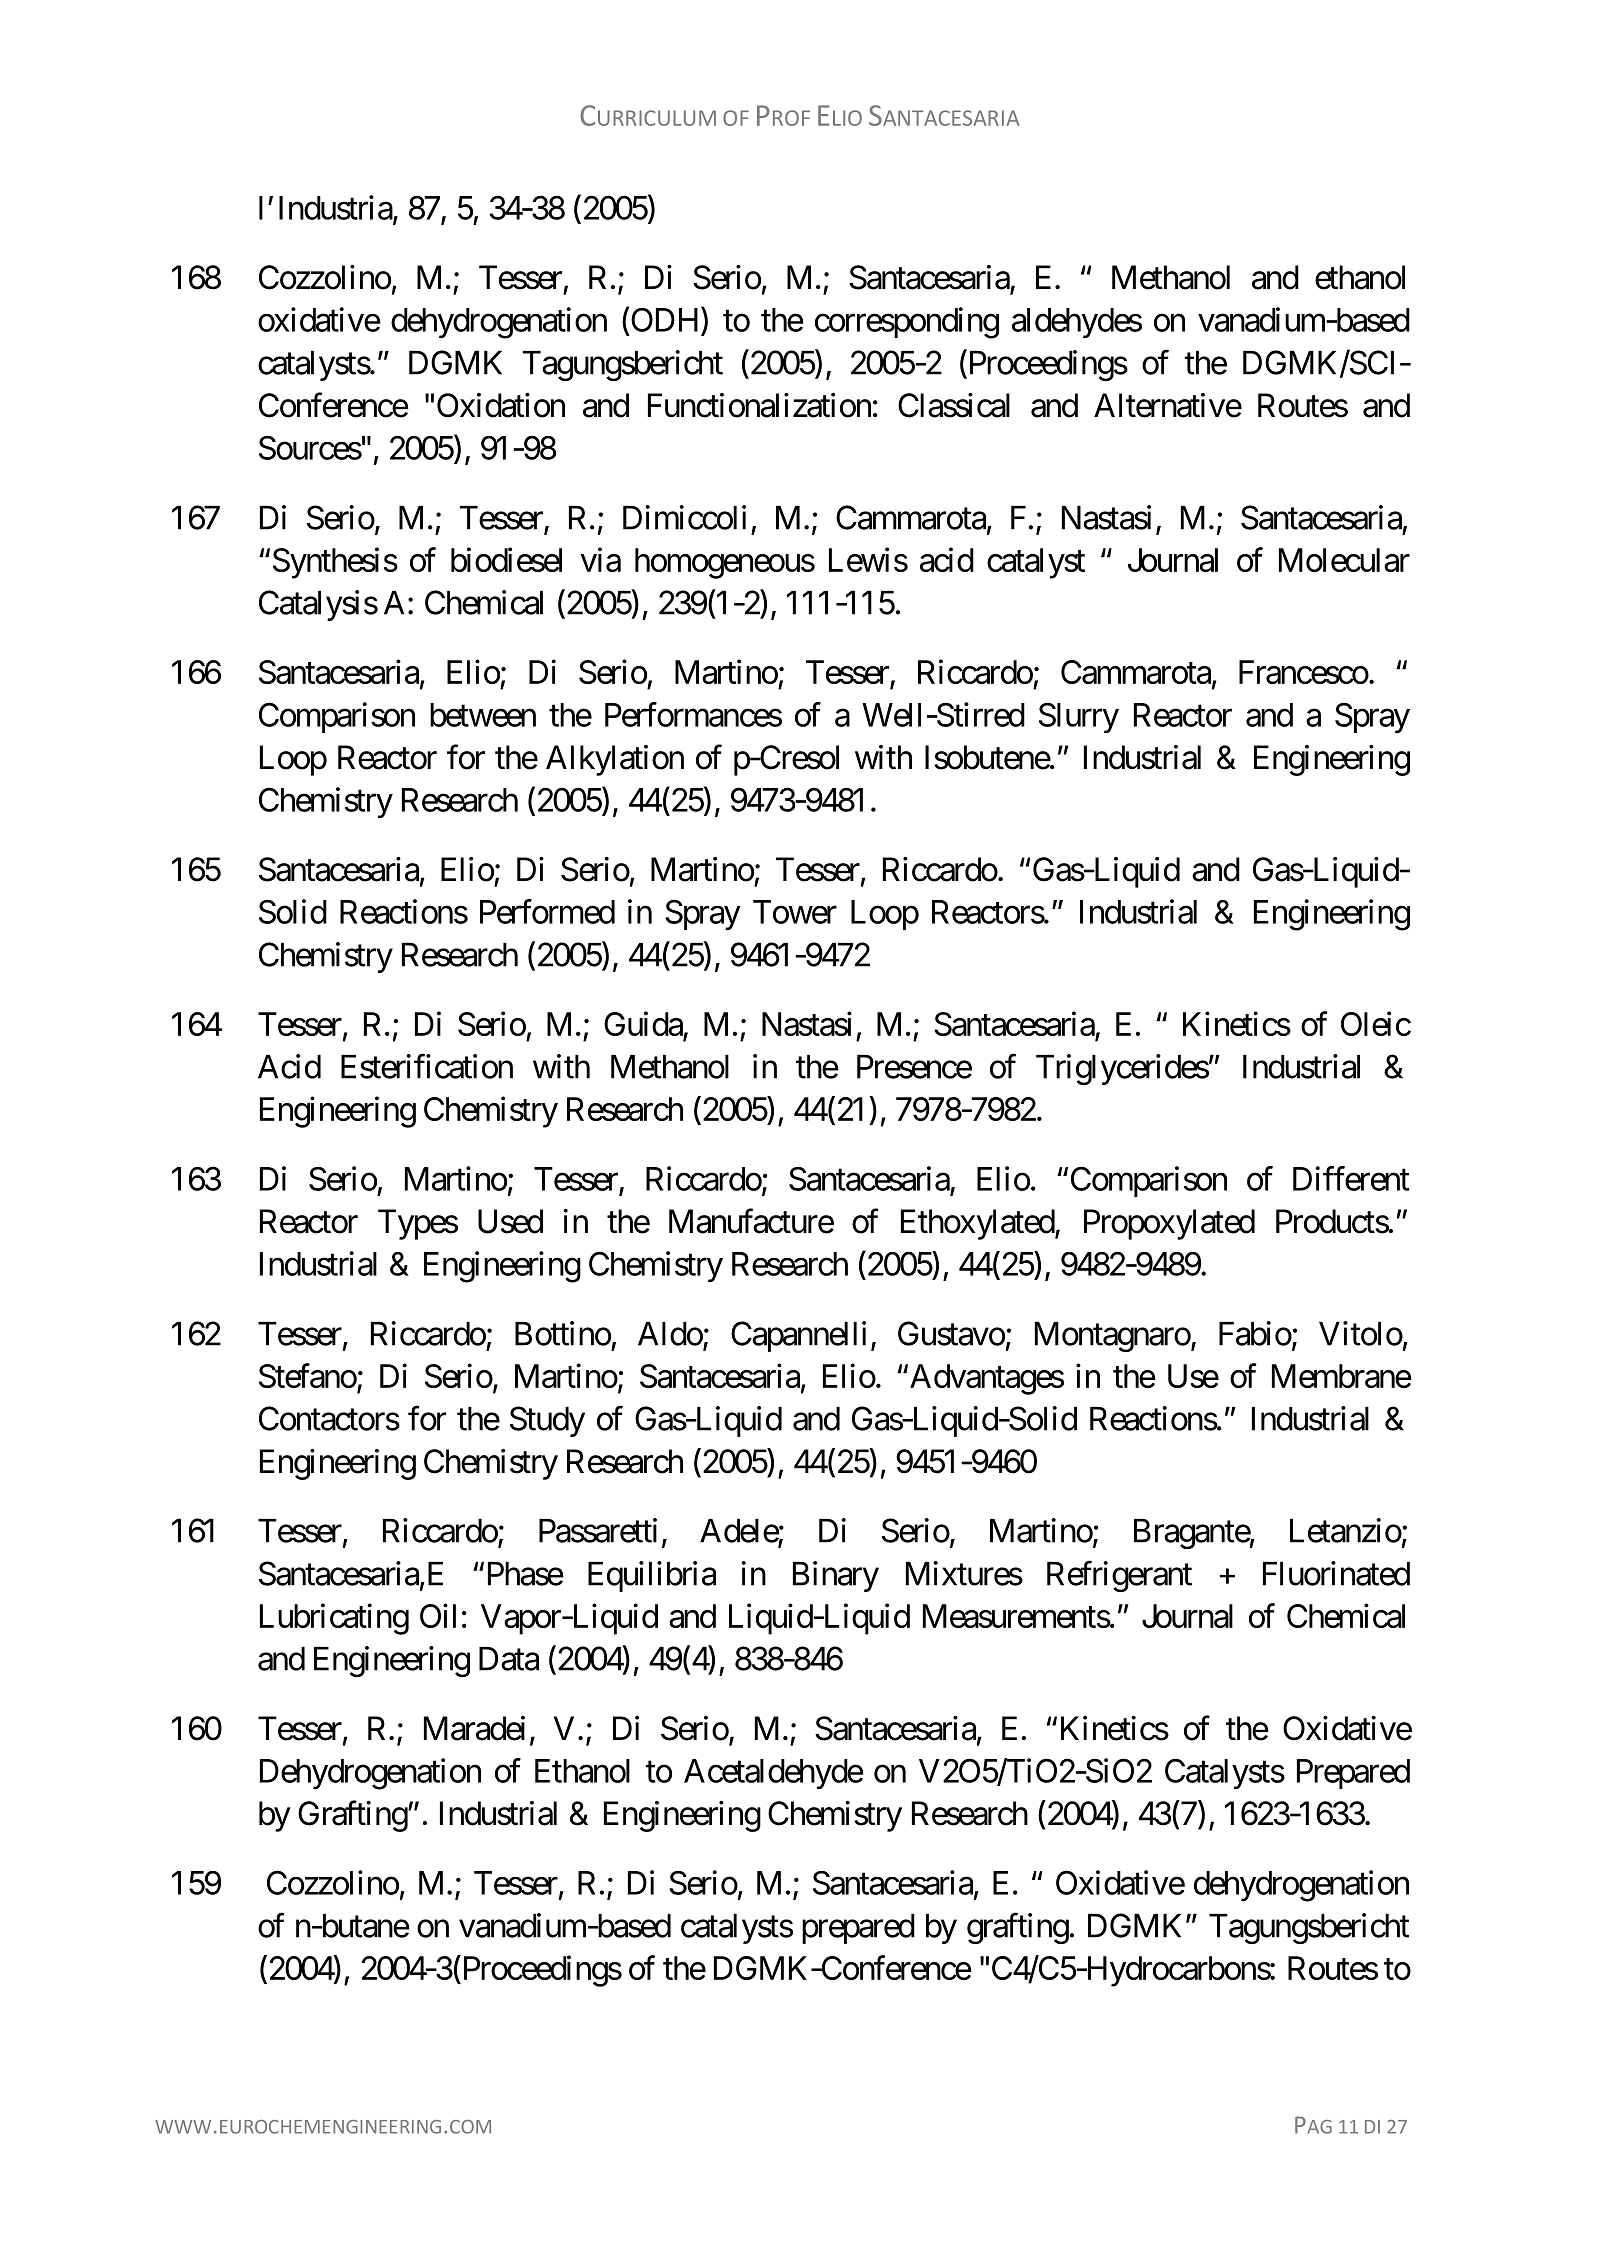 The image size is (1599, 2261). I want to click on Classical, so click(954, 405).
